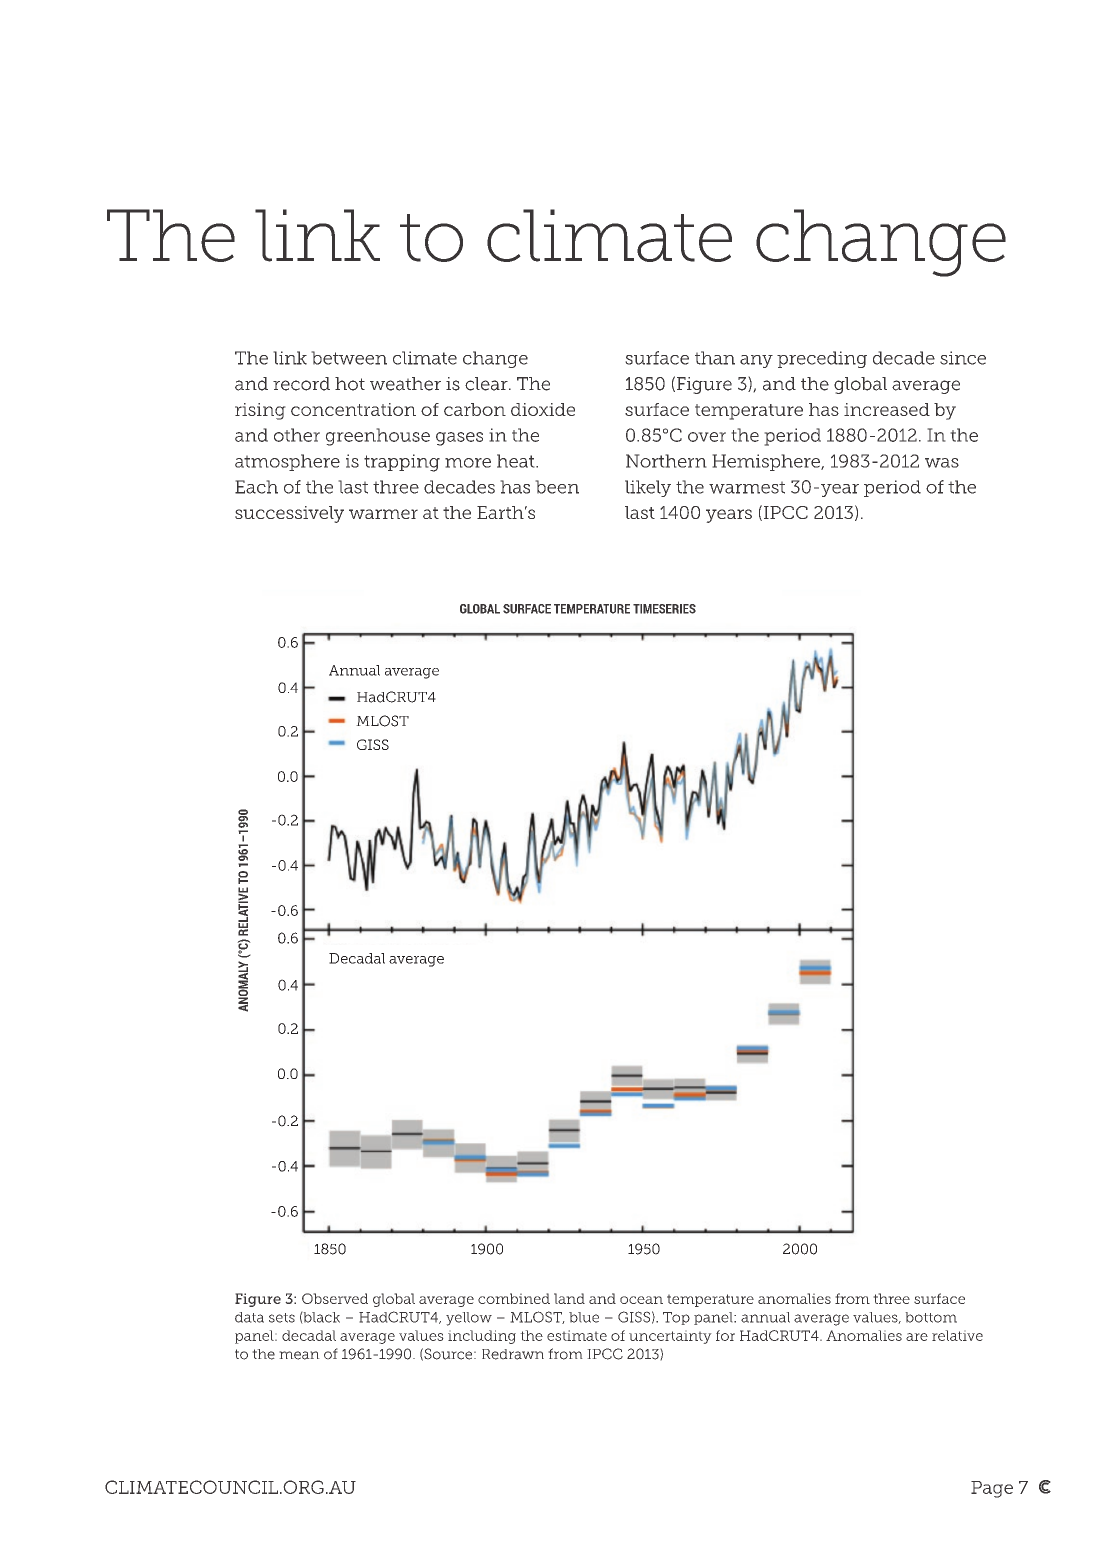 The image size is (1097, 1551). I want to click on was, so click(942, 463).
